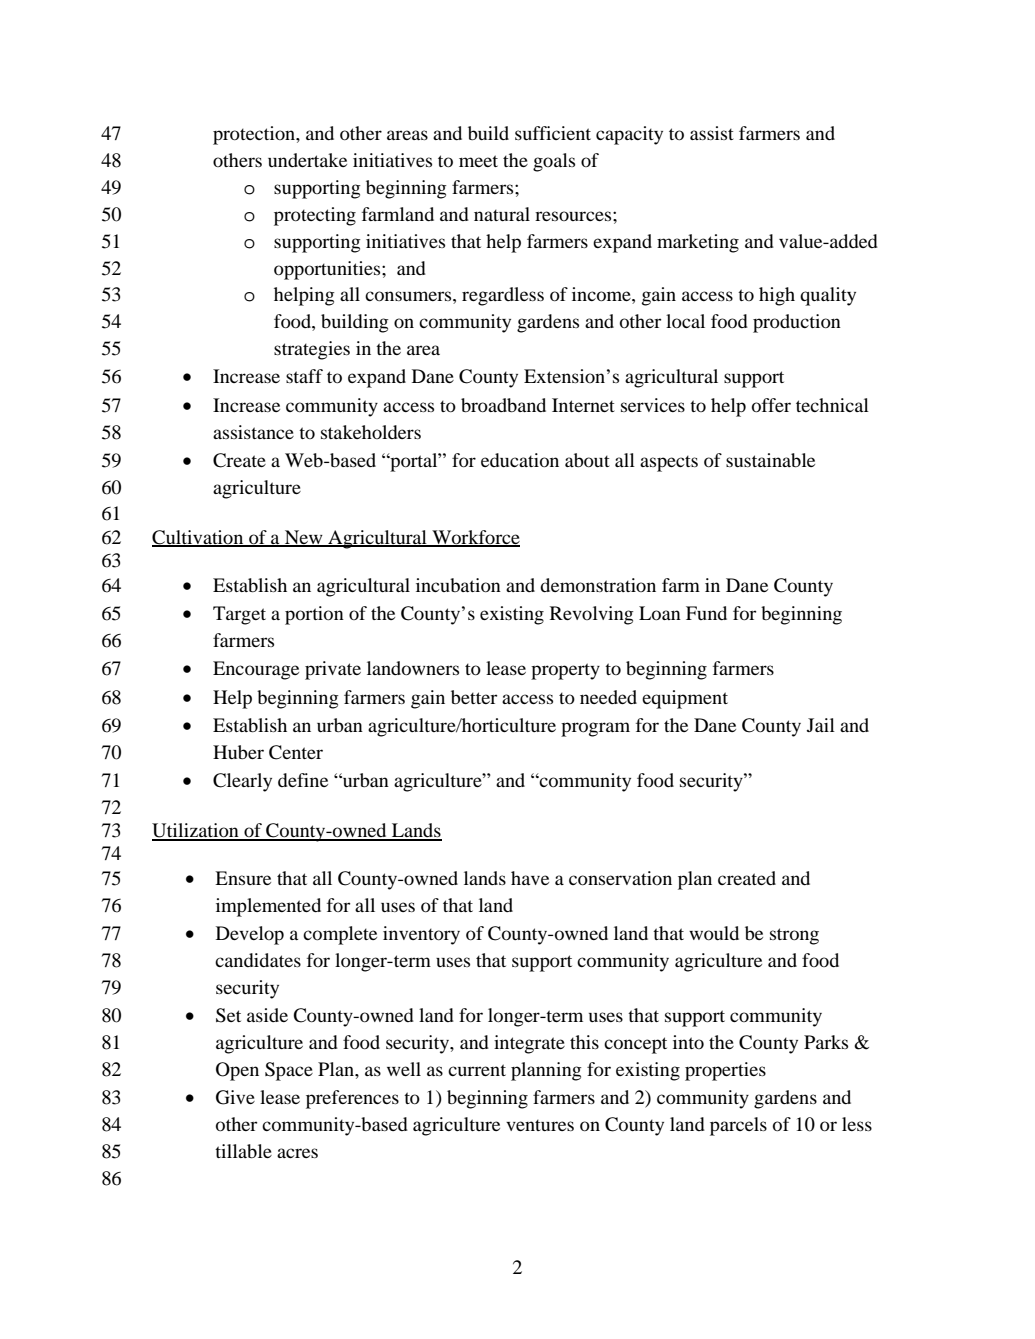 This image has width=1035, height=1339. I want to click on offer, so click(771, 405).
